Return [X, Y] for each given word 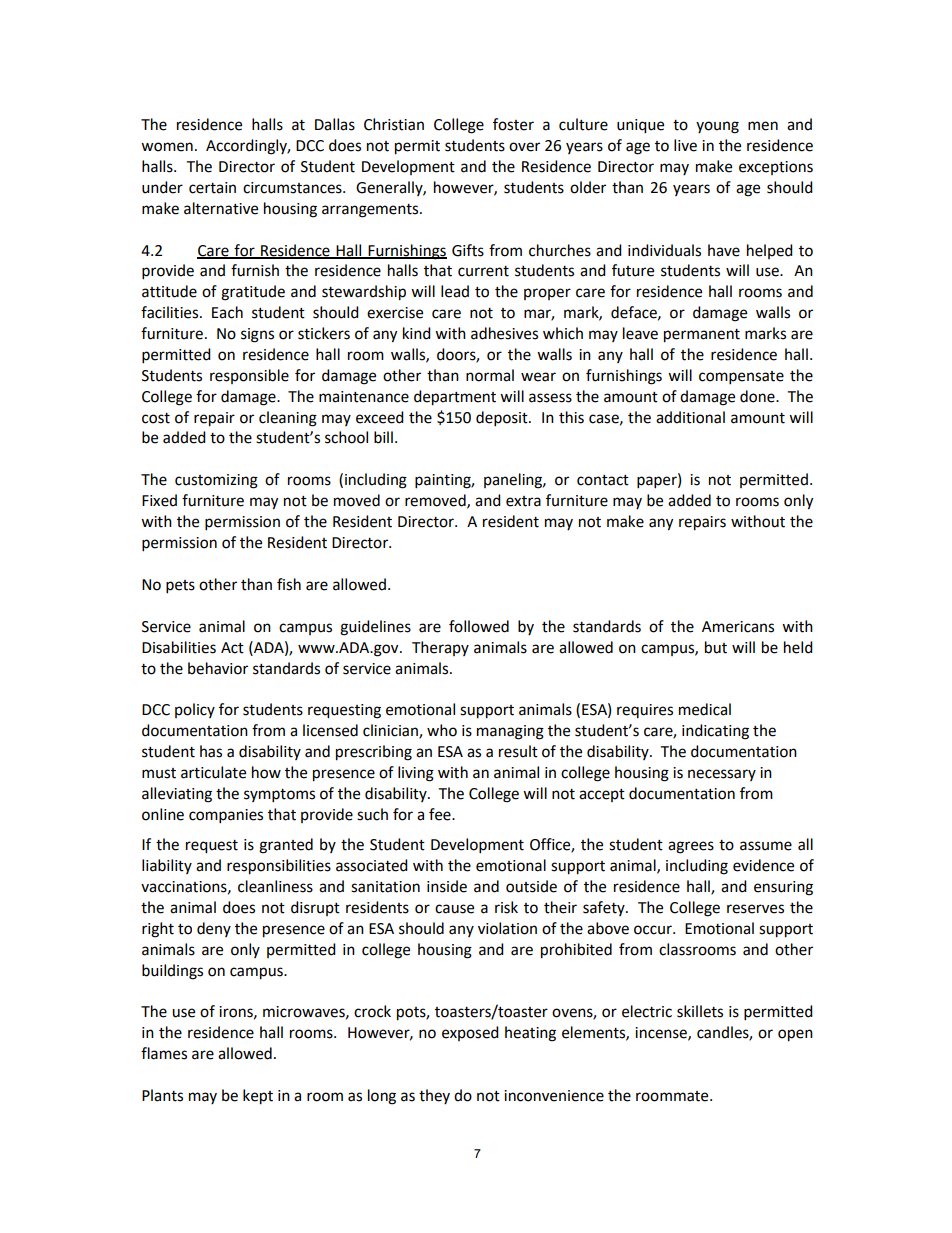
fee [441, 814]
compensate [741, 378]
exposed [470, 1033]
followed [479, 626]
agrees [691, 847]
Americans [738, 627]
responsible [249, 376]
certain [212, 188]
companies [226, 816]
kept [258, 1097]
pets [180, 587]
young [717, 127]
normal [490, 375]
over [524, 147]
